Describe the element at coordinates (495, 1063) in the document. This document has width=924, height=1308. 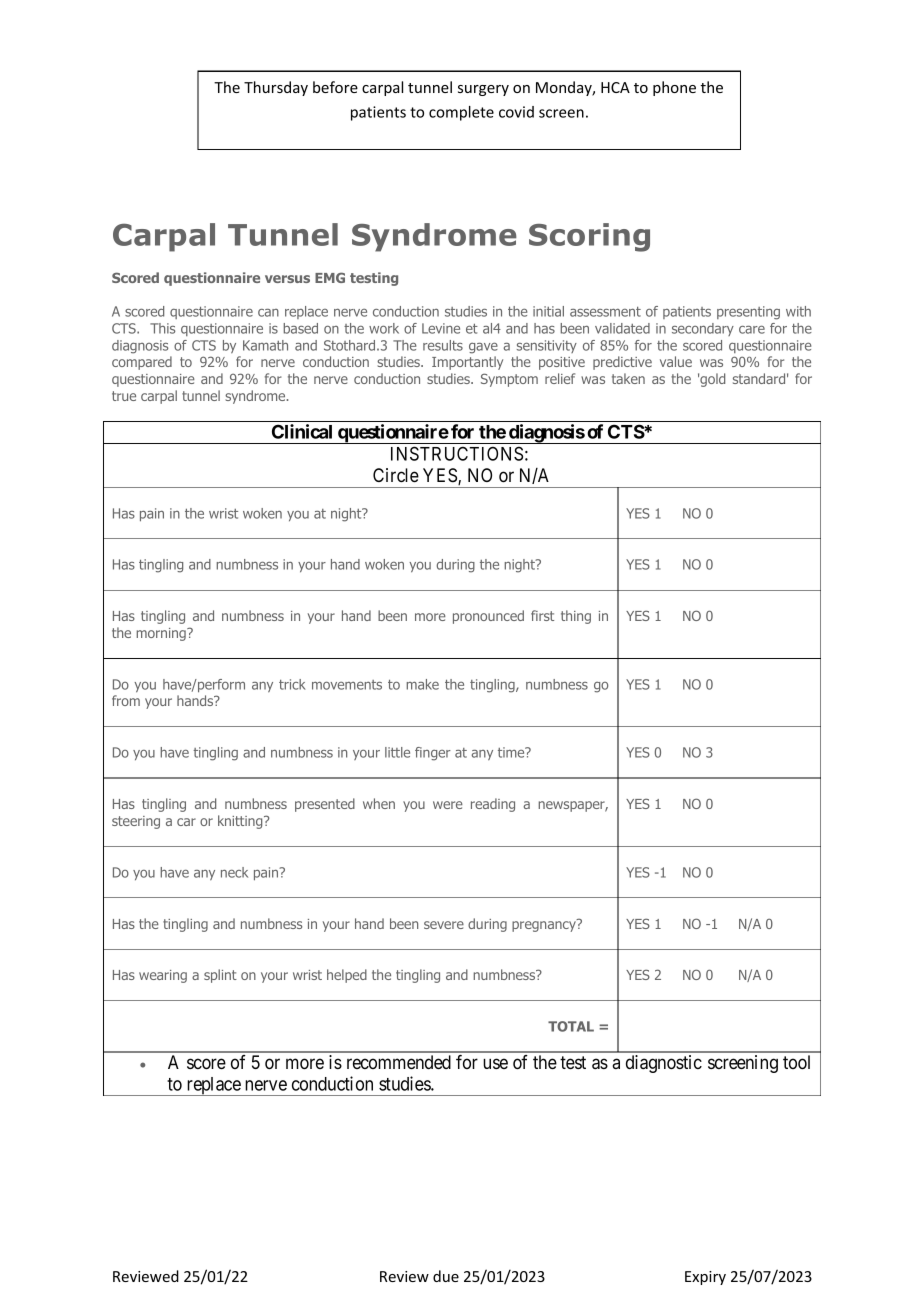
I see `use` at that location.
